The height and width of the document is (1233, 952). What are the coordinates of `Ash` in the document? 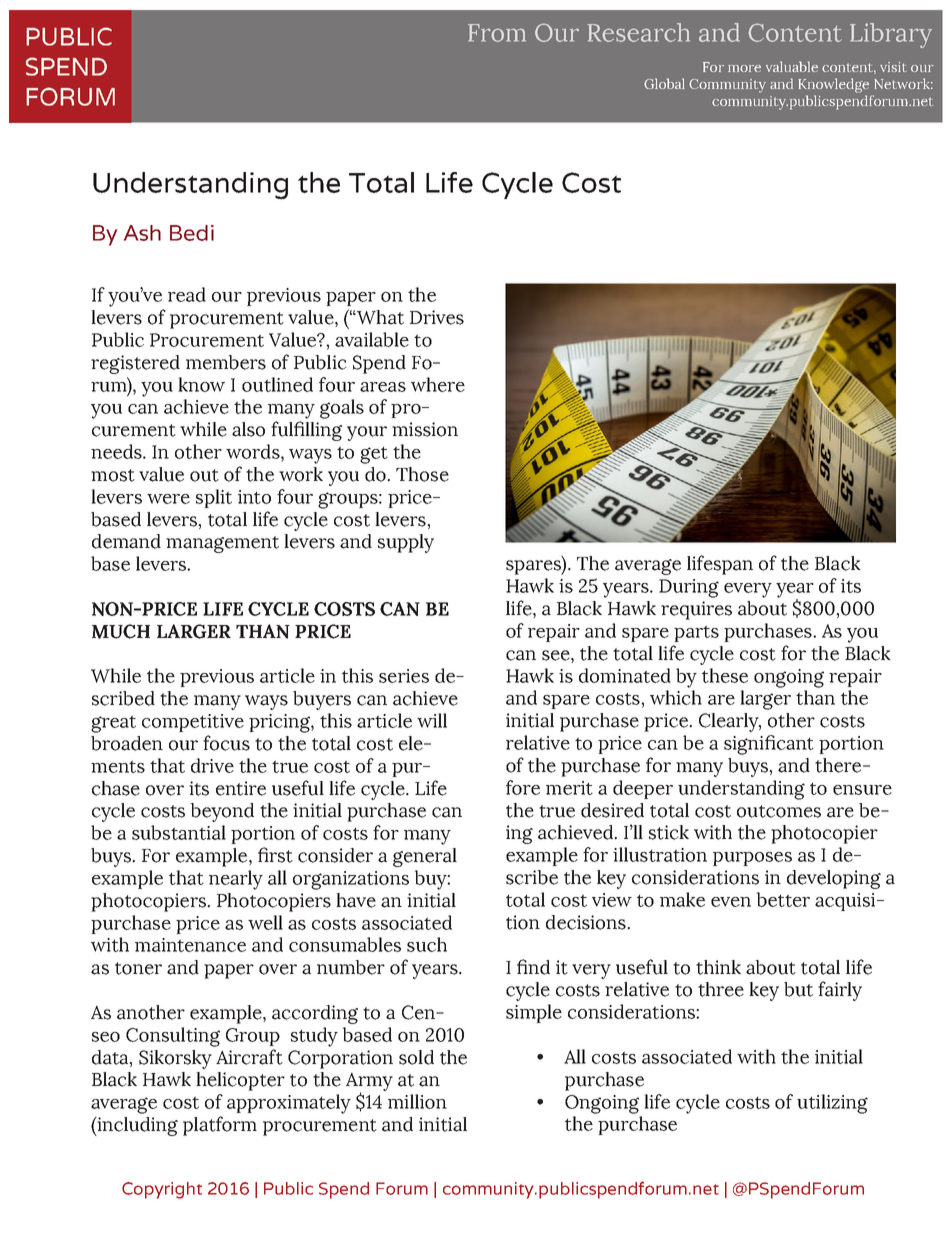 It's located at (142, 233).
